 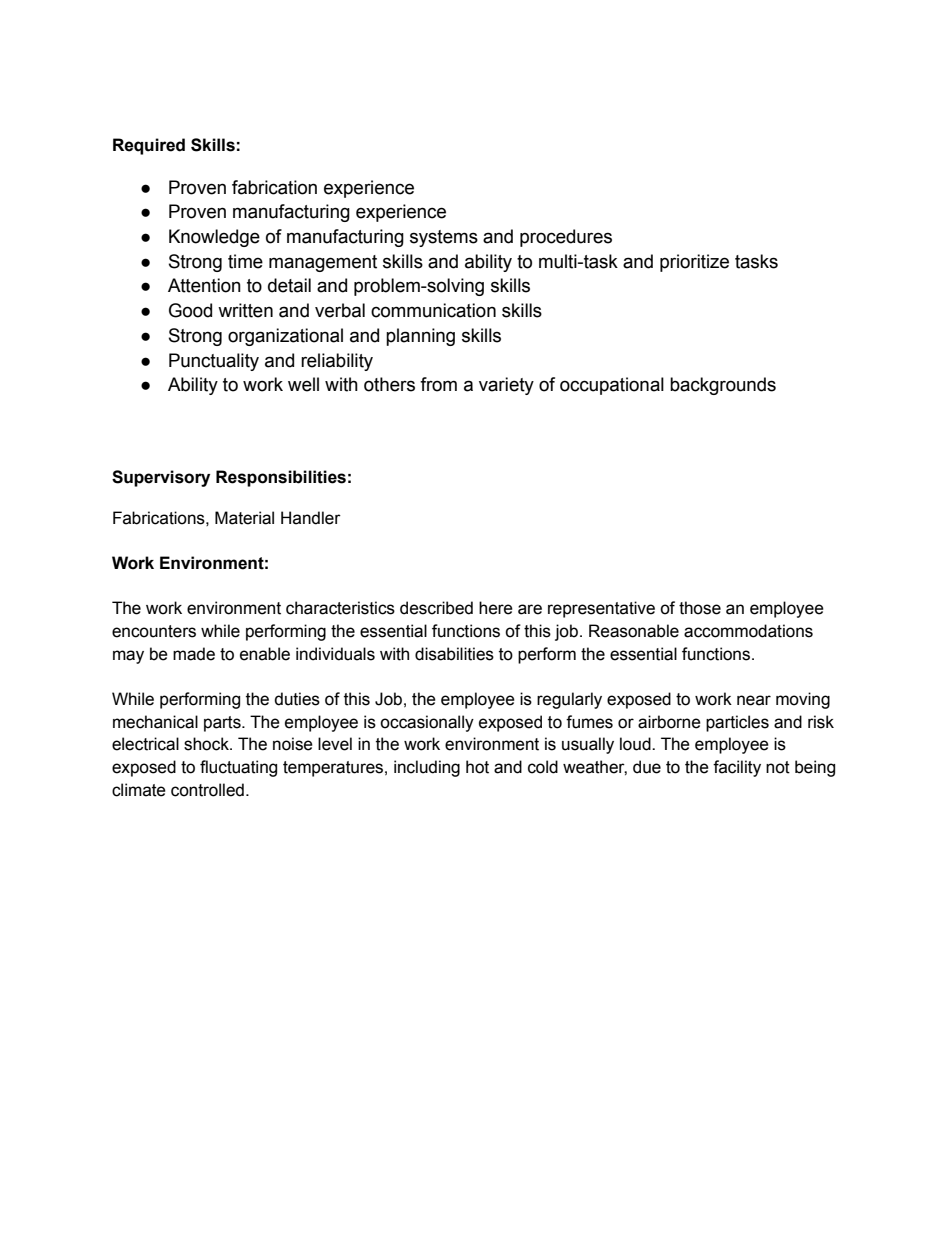 I want to click on Required, so click(x=149, y=146).
